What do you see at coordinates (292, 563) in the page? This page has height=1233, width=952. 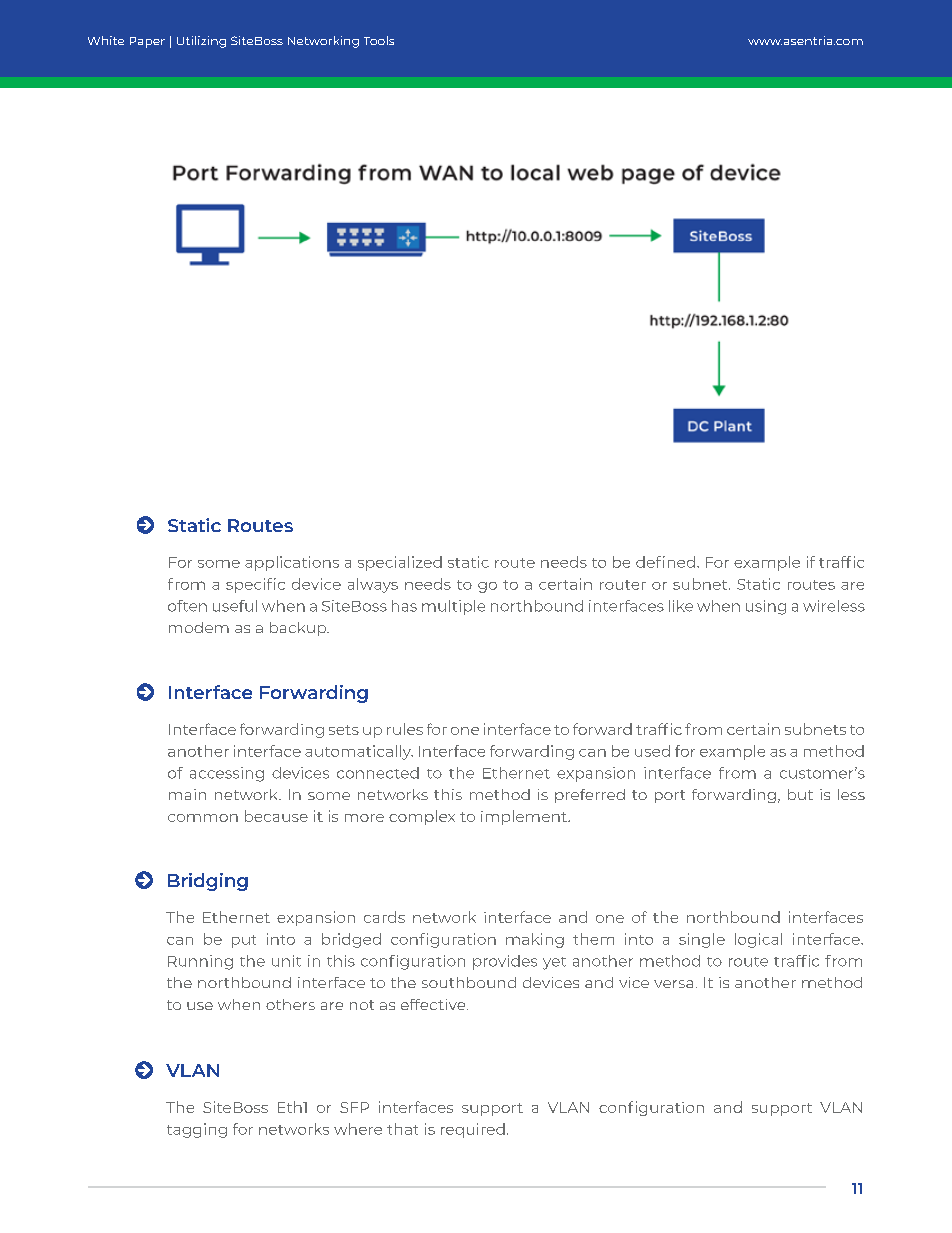 I see `applications` at bounding box center [292, 563].
